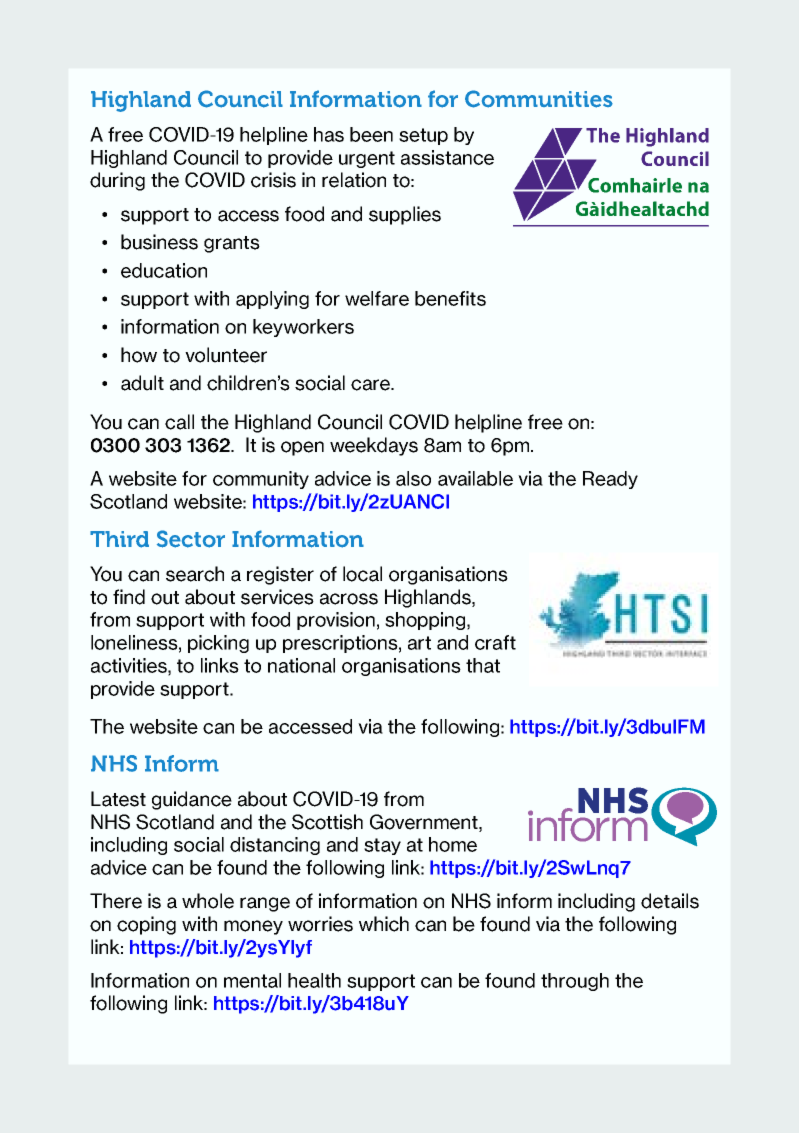  Describe the element at coordinates (371, 134) in the screenshot. I see `been` at that location.
